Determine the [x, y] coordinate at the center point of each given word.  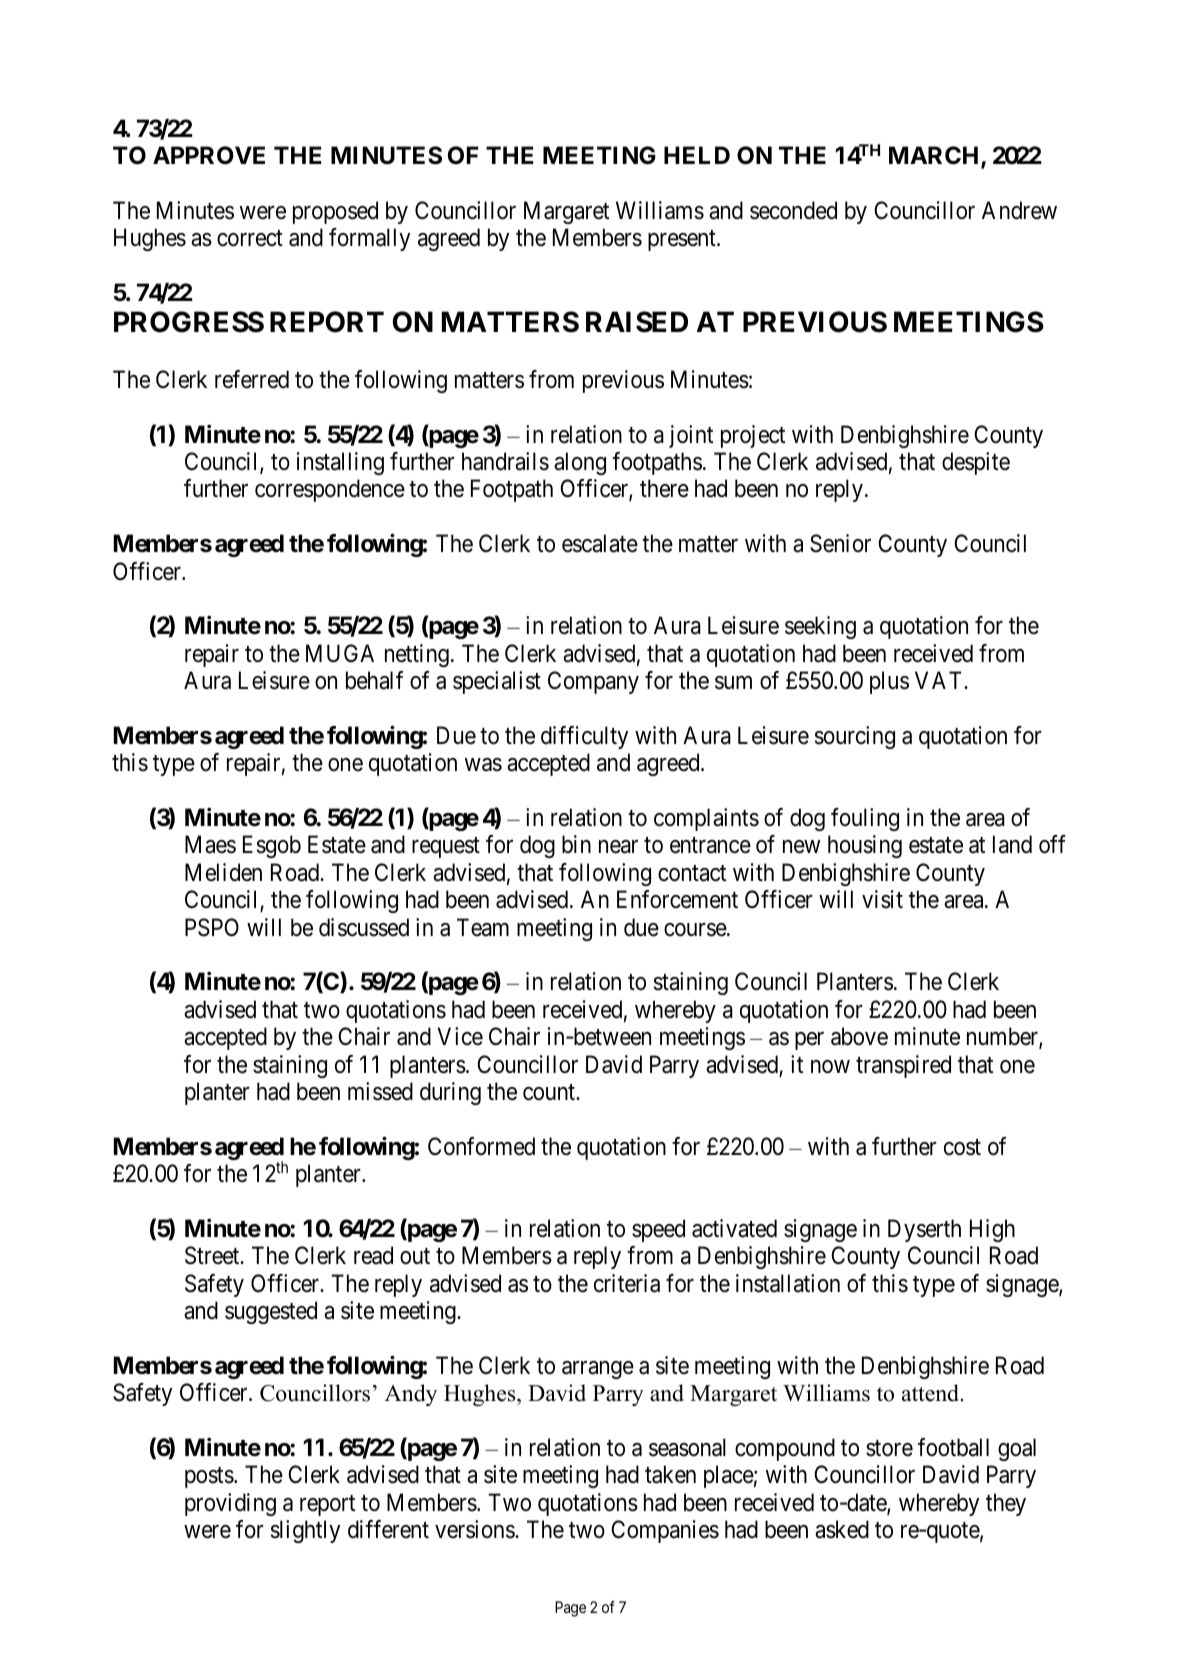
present [683, 241]
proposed [335, 212]
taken [670, 1474]
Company [593, 682]
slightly [305, 1531]
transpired [903, 1066]
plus [889, 682]
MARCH [935, 156]
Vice [460, 1036]
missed [380, 1091]
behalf [374, 680]
